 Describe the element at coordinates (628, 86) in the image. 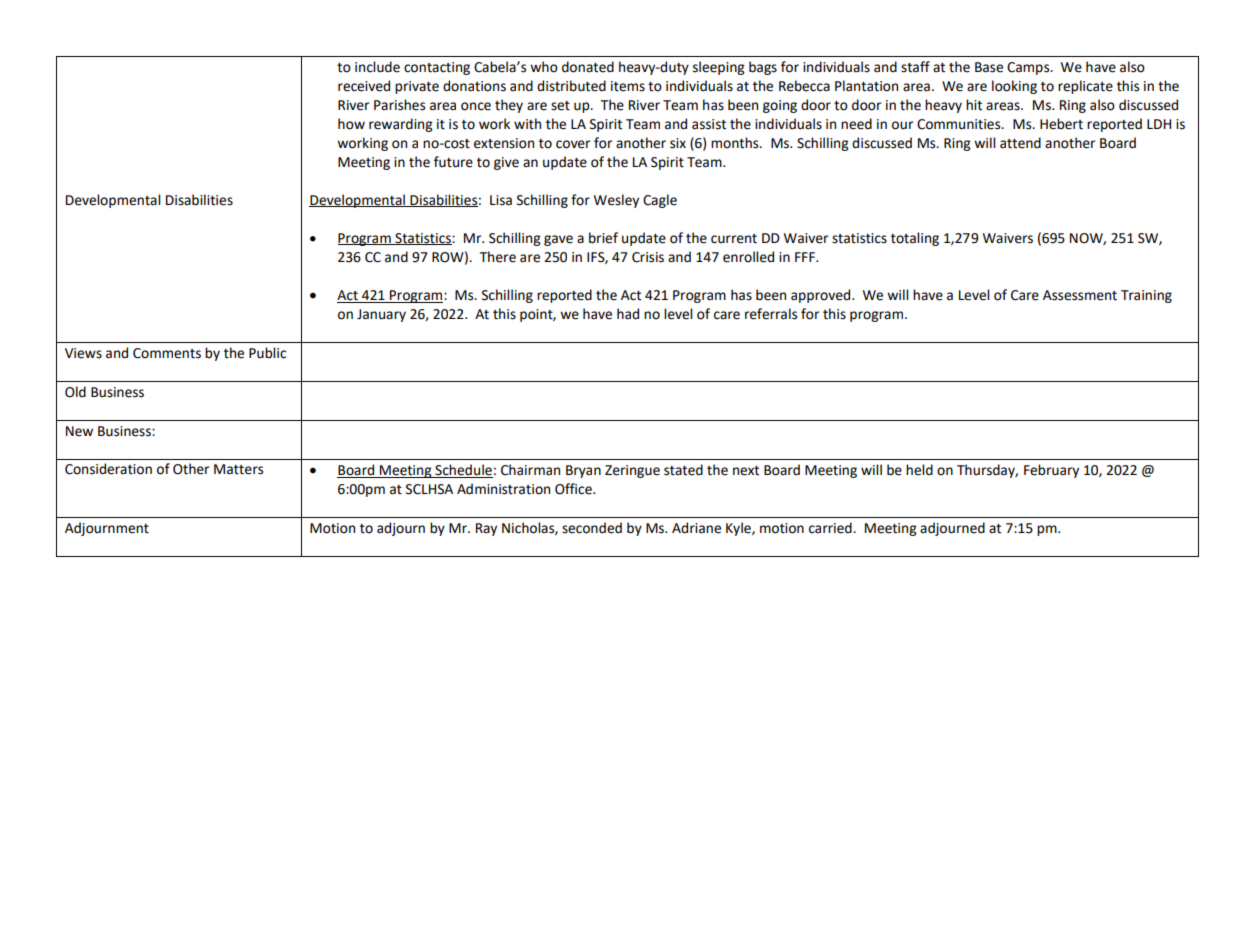

I see `items` at that location.
